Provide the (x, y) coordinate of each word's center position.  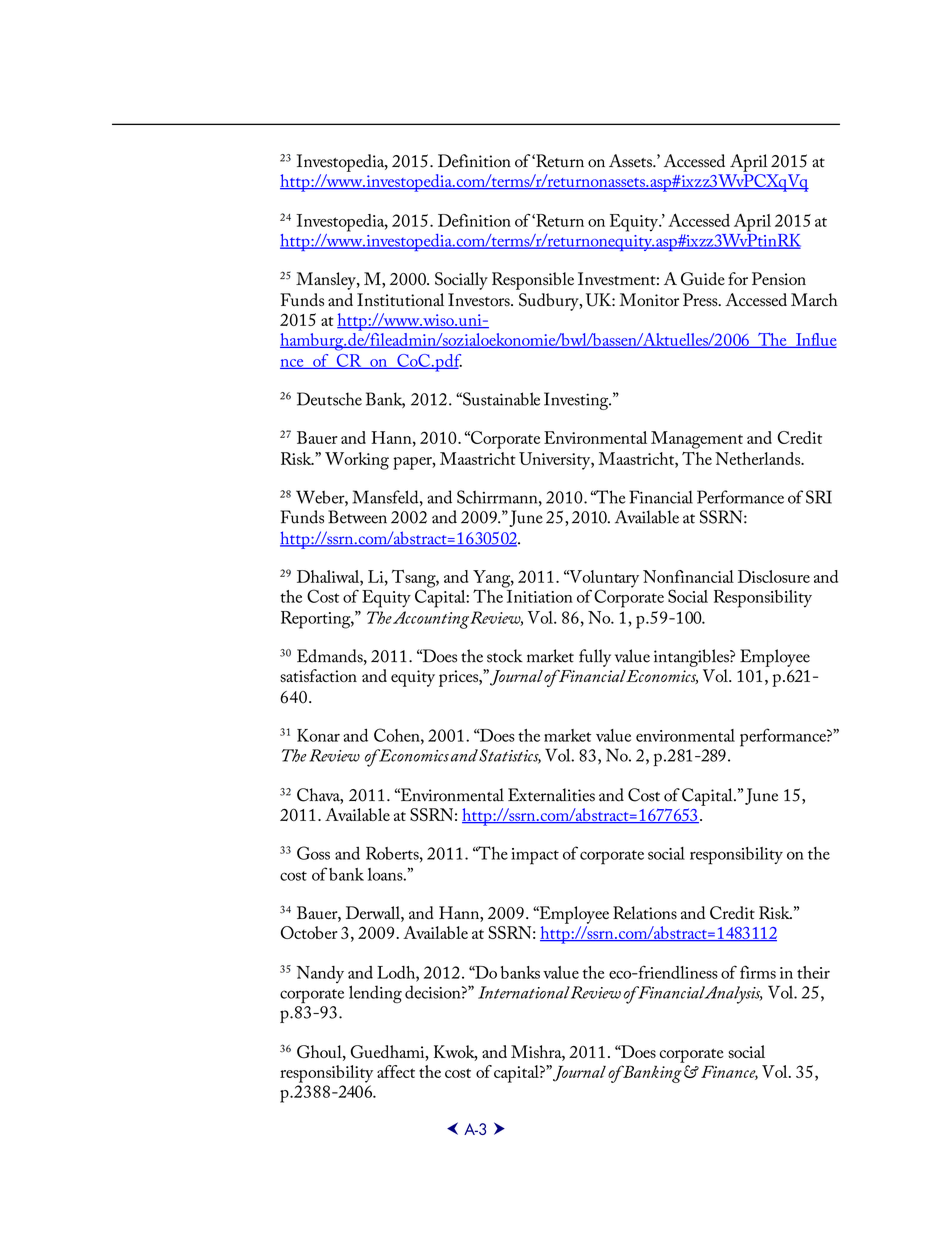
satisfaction (318, 676)
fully (595, 658)
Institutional (400, 300)
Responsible (533, 281)
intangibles (692, 658)
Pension (779, 279)
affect (396, 1071)
